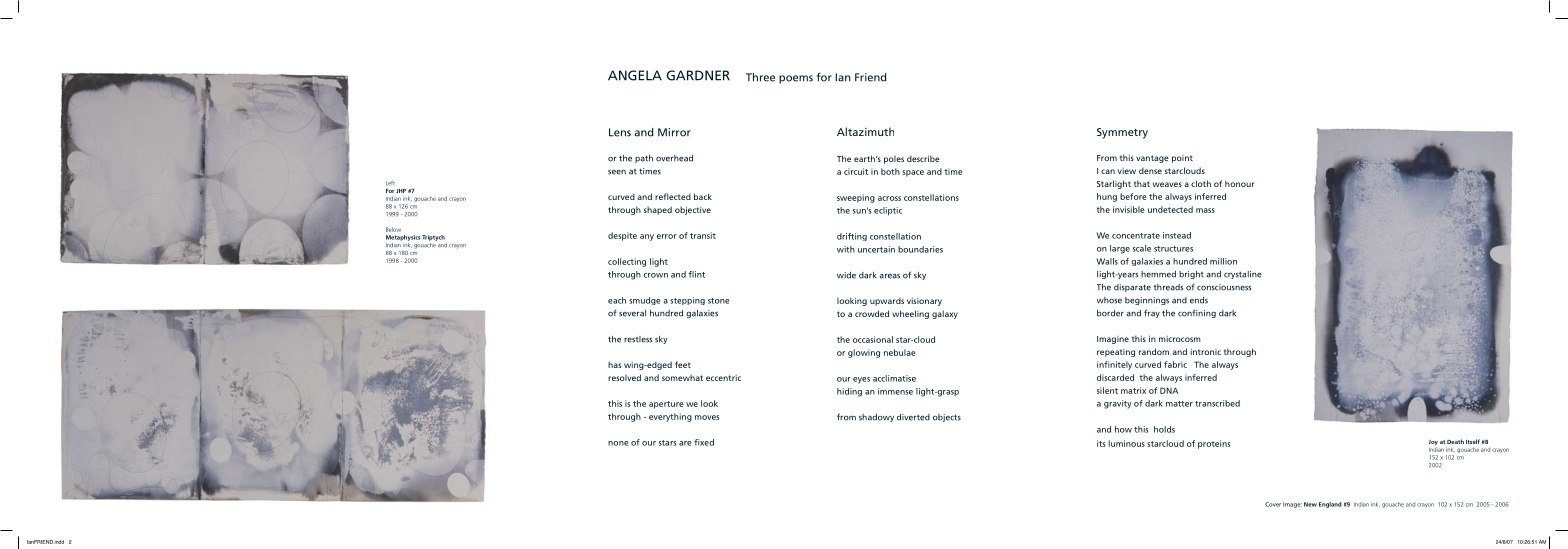  What do you see at coordinates (1330, 505) in the image?
I see `England` at bounding box center [1330, 505].
